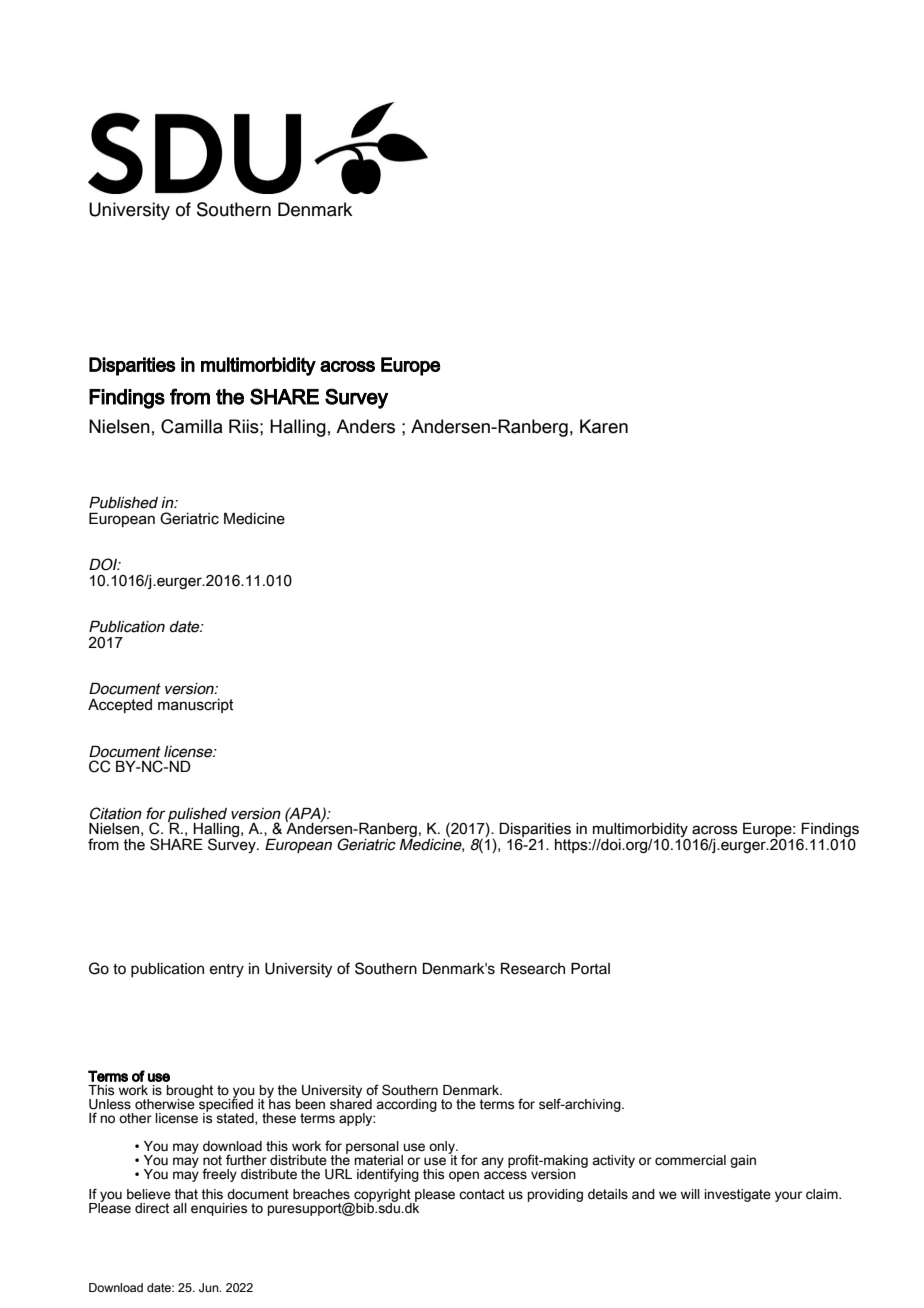 Image resolution: width=924 pixels, height=1308 pixels. What do you see at coordinates (195, 706) in the document?
I see `manuscript` at bounding box center [195, 706].
